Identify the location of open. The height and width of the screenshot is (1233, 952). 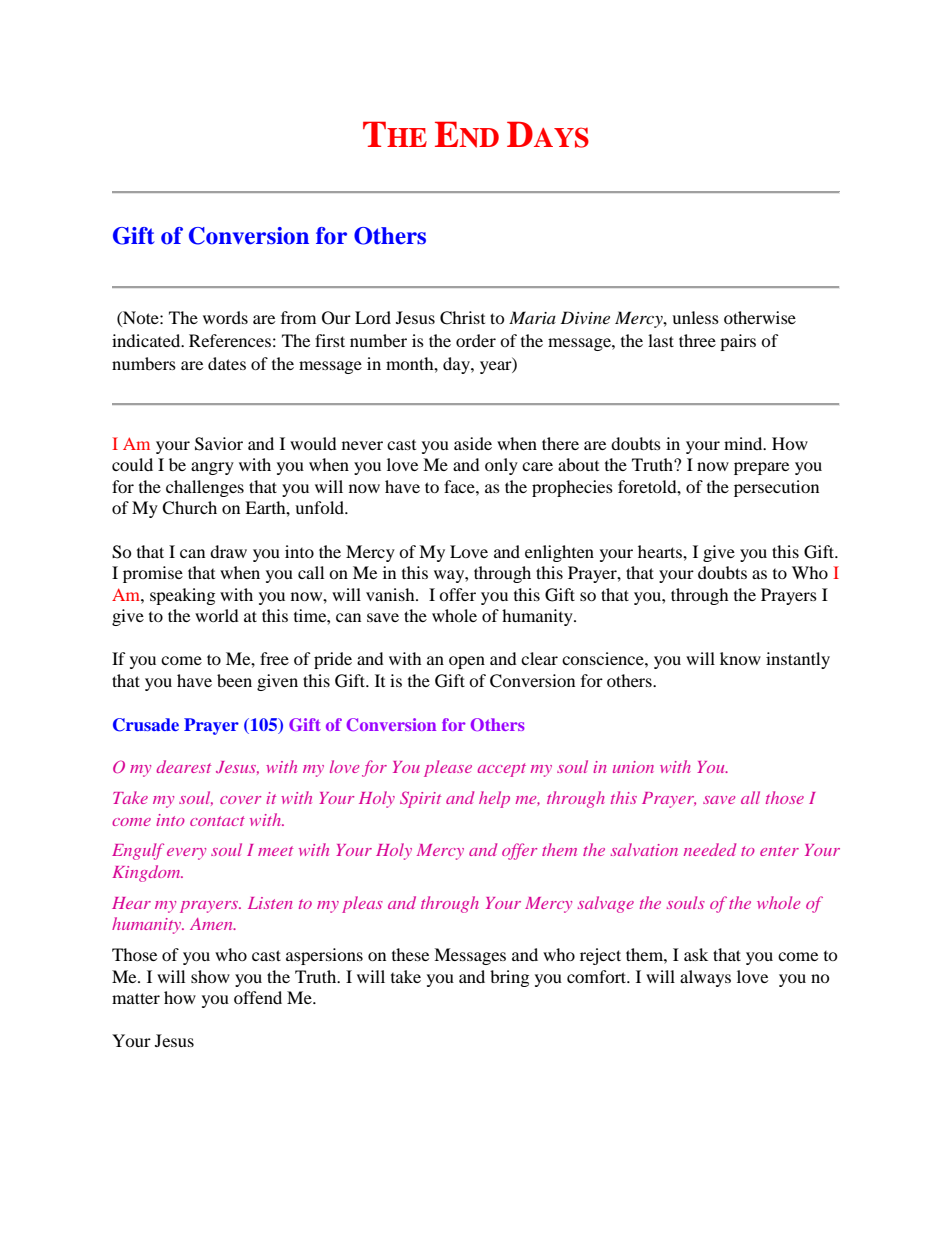
(467, 662).
